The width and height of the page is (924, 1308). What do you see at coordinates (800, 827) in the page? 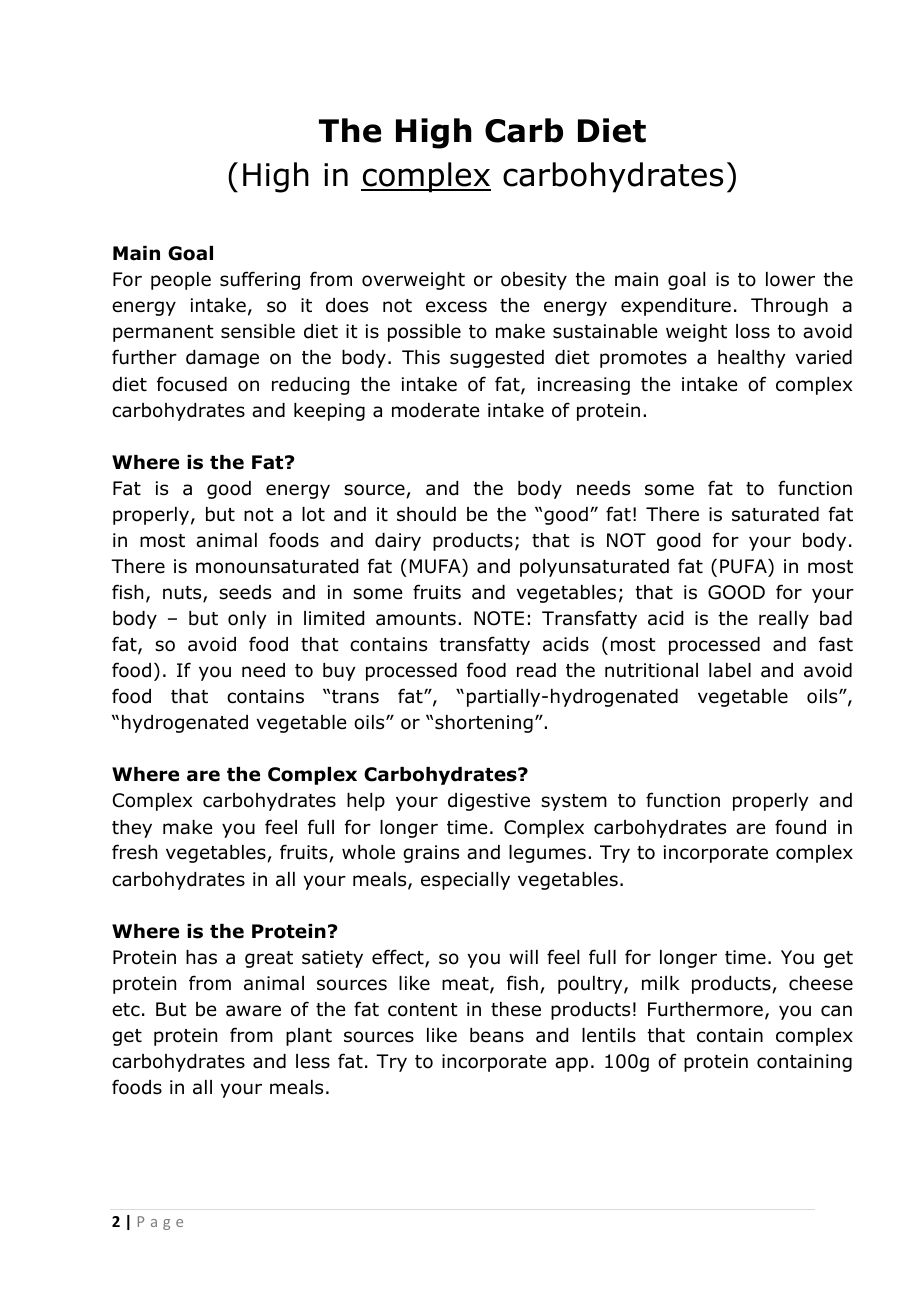
I see `found` at bounding box center [800, 827].
